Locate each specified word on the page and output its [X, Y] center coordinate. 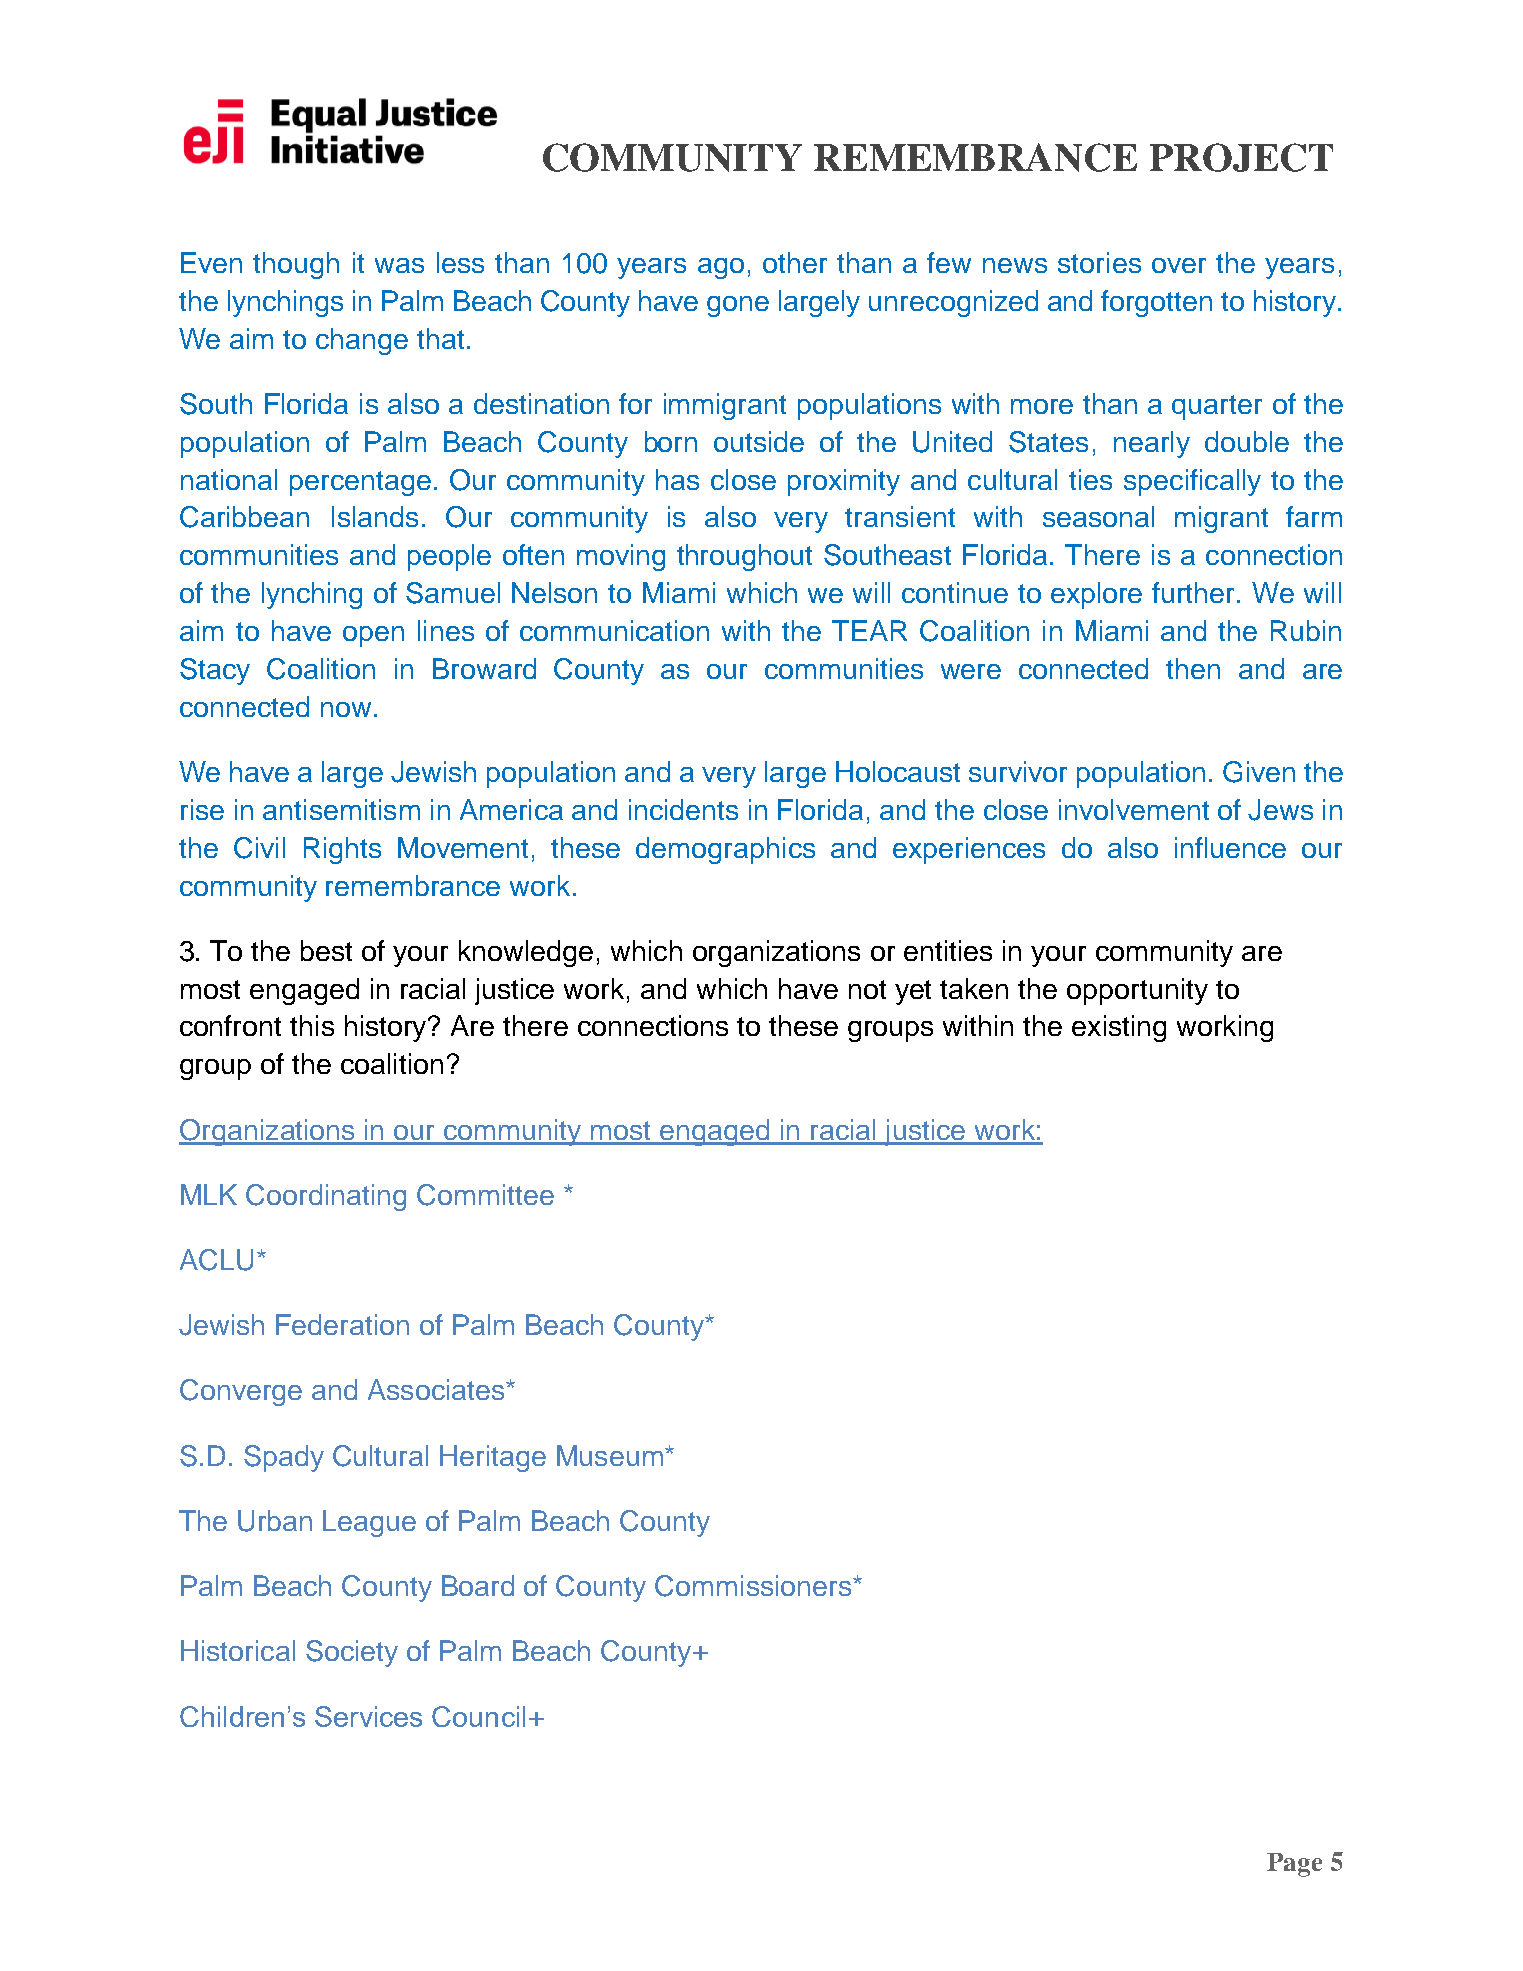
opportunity [1137, 991]
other [795, 262]
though [296, 265]
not [867, 989]
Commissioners [754, 1586]
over [1179, 265]
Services [368, 1716]
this [312, 1025]
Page [1294, 1865]
